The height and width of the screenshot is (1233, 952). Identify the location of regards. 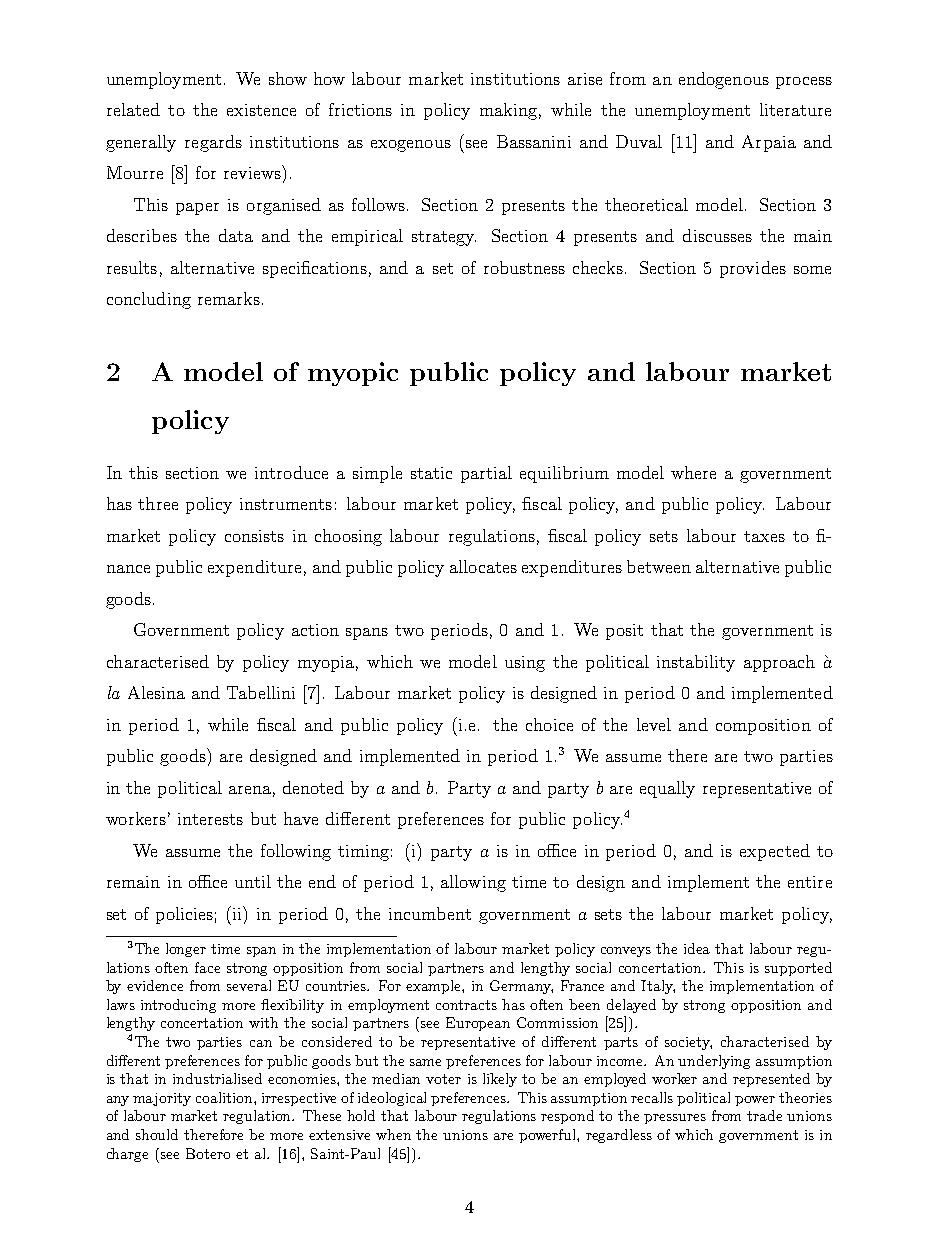
(213, 143).
